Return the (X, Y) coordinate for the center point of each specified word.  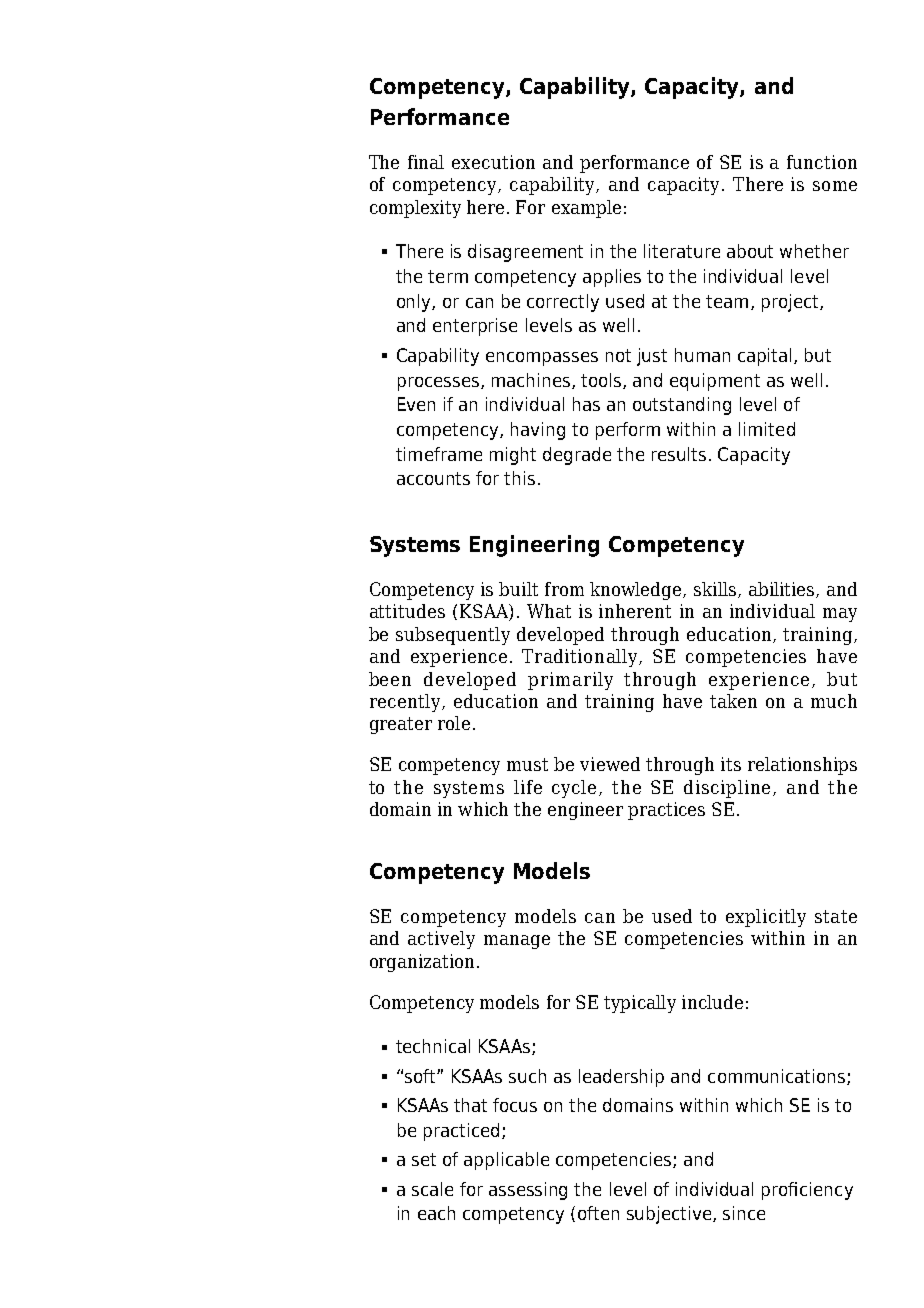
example (586, 209)
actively (441, 940)
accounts (433, 478)
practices (666, 811)
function (822, 162)
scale (432, 1189)
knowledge (637, 591)
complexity (415, 209)
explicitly (766, 918)
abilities (783, 590)
